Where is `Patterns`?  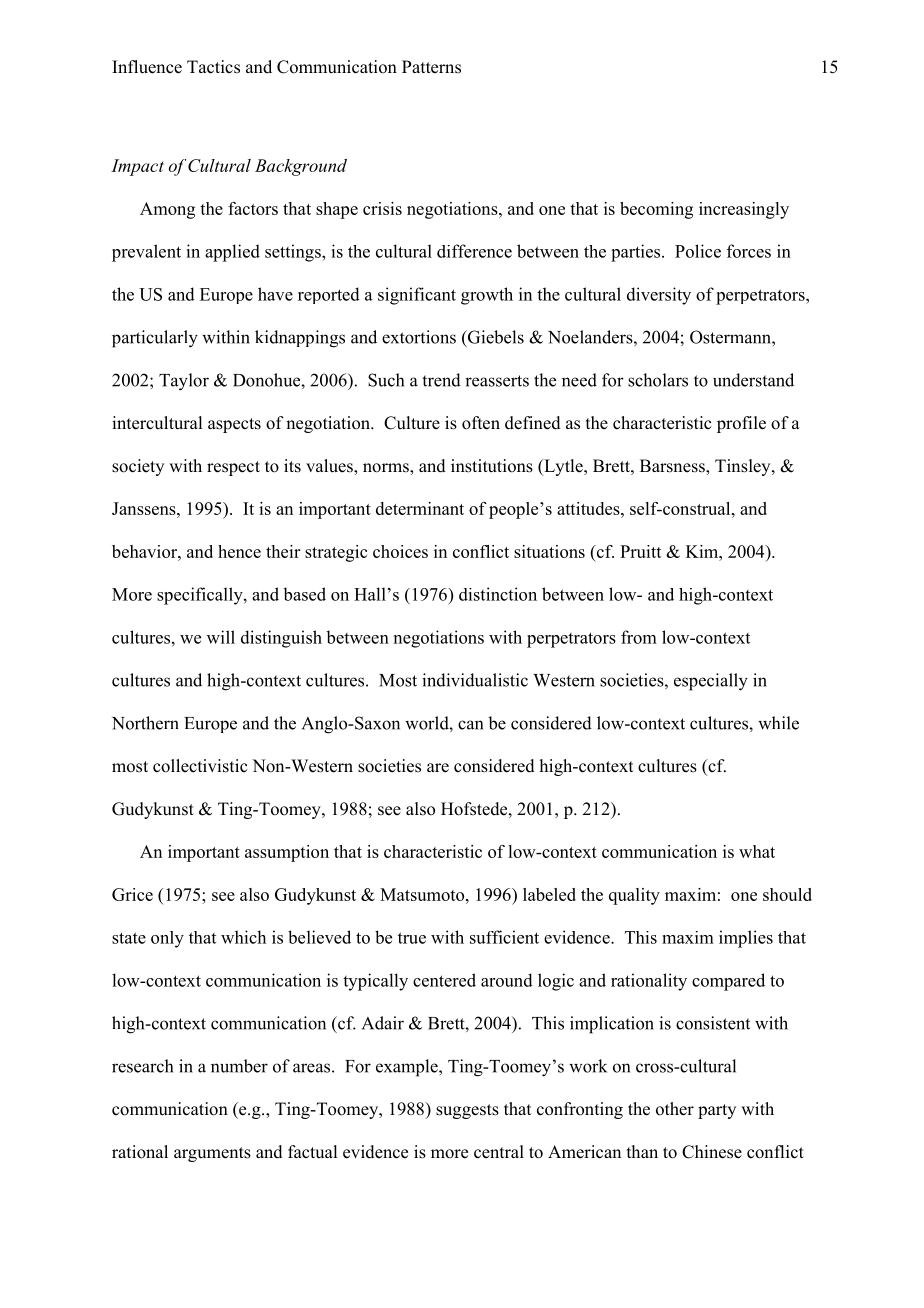
Patterns is located at coordinates (431, 67).
